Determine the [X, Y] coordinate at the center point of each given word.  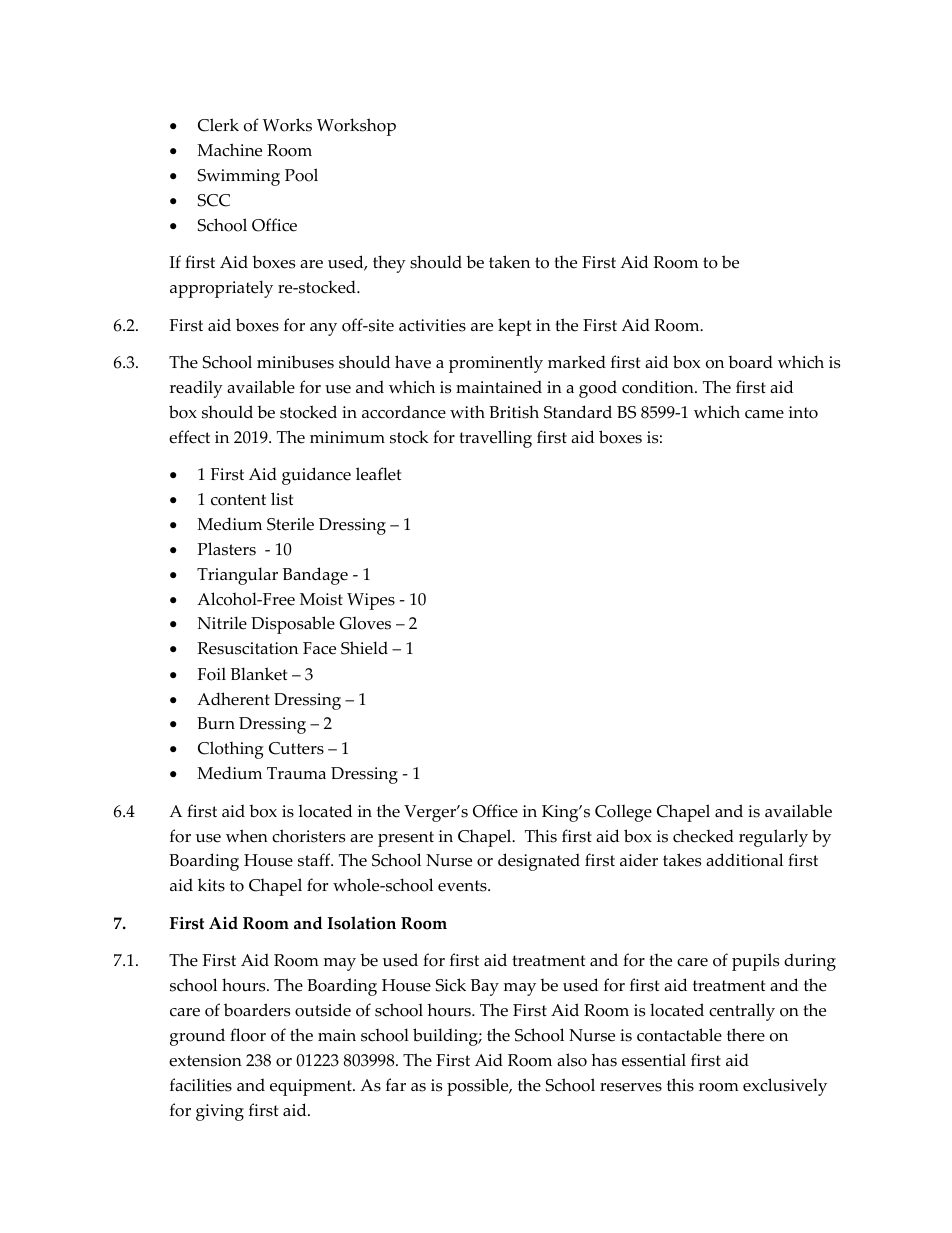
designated [539, 862]
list [282, 499]
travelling [495, 439]
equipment [312, 1087]
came [764, 414]
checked [703, 836]
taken [509, 262]
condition [659, 387]
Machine [229, 150]
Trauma [296, 773]
